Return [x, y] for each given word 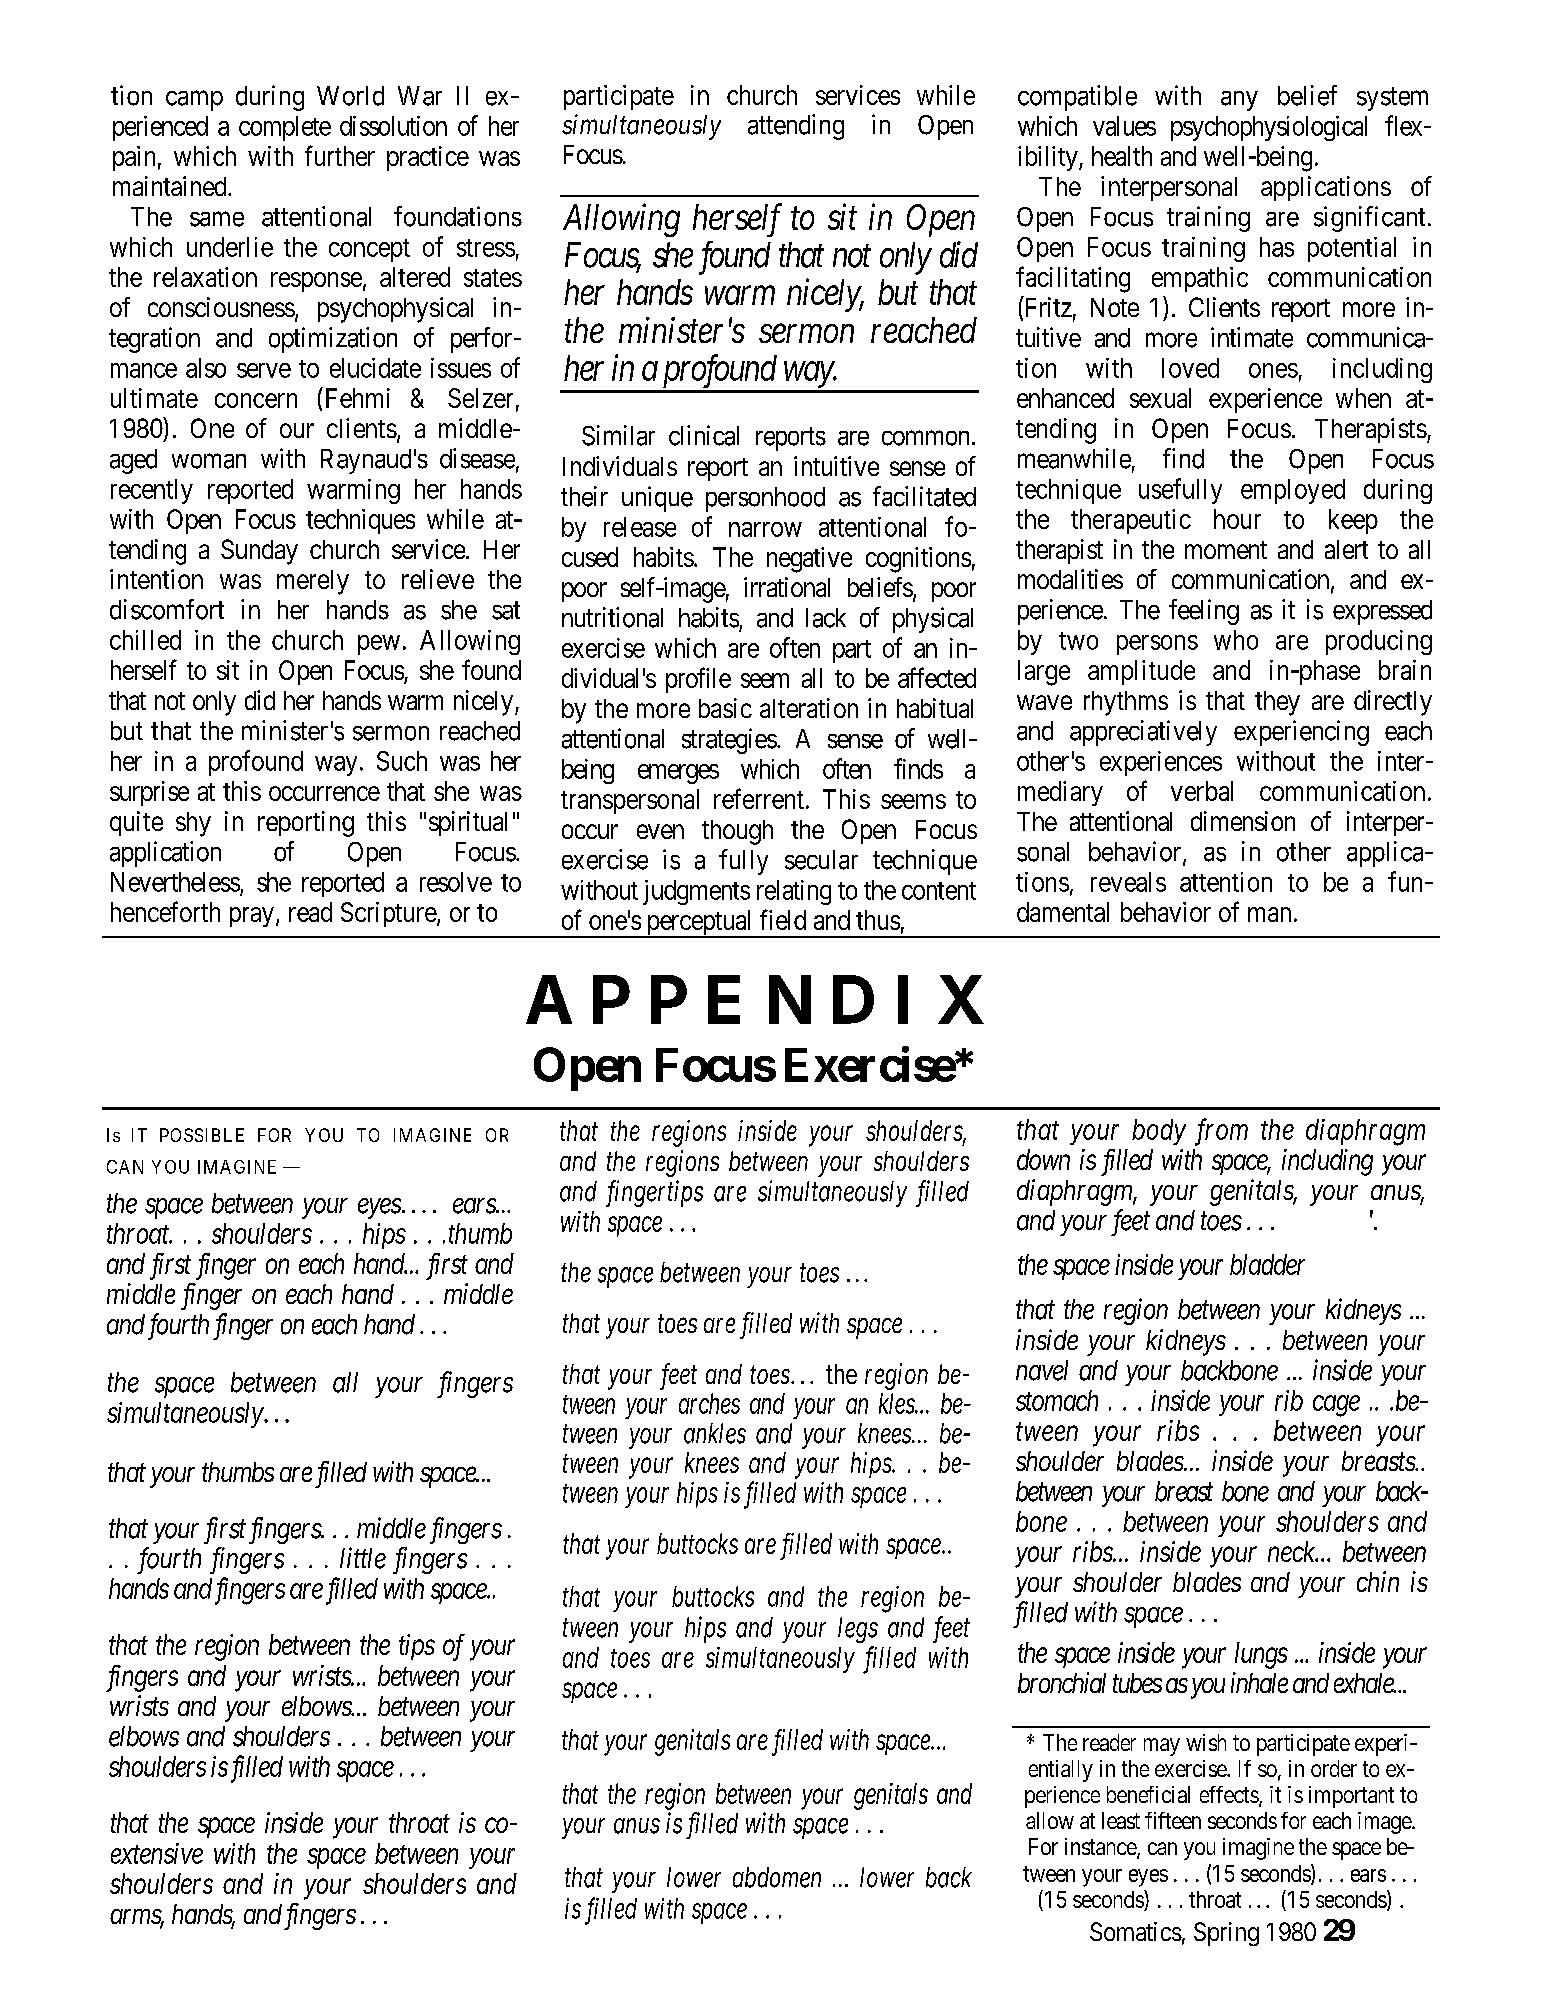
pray [252, 917]
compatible [1077, 98]
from [1221, 1132]
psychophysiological [1269, 128]
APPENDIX [755, 999]
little [363, 1558]
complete [285, 128]
